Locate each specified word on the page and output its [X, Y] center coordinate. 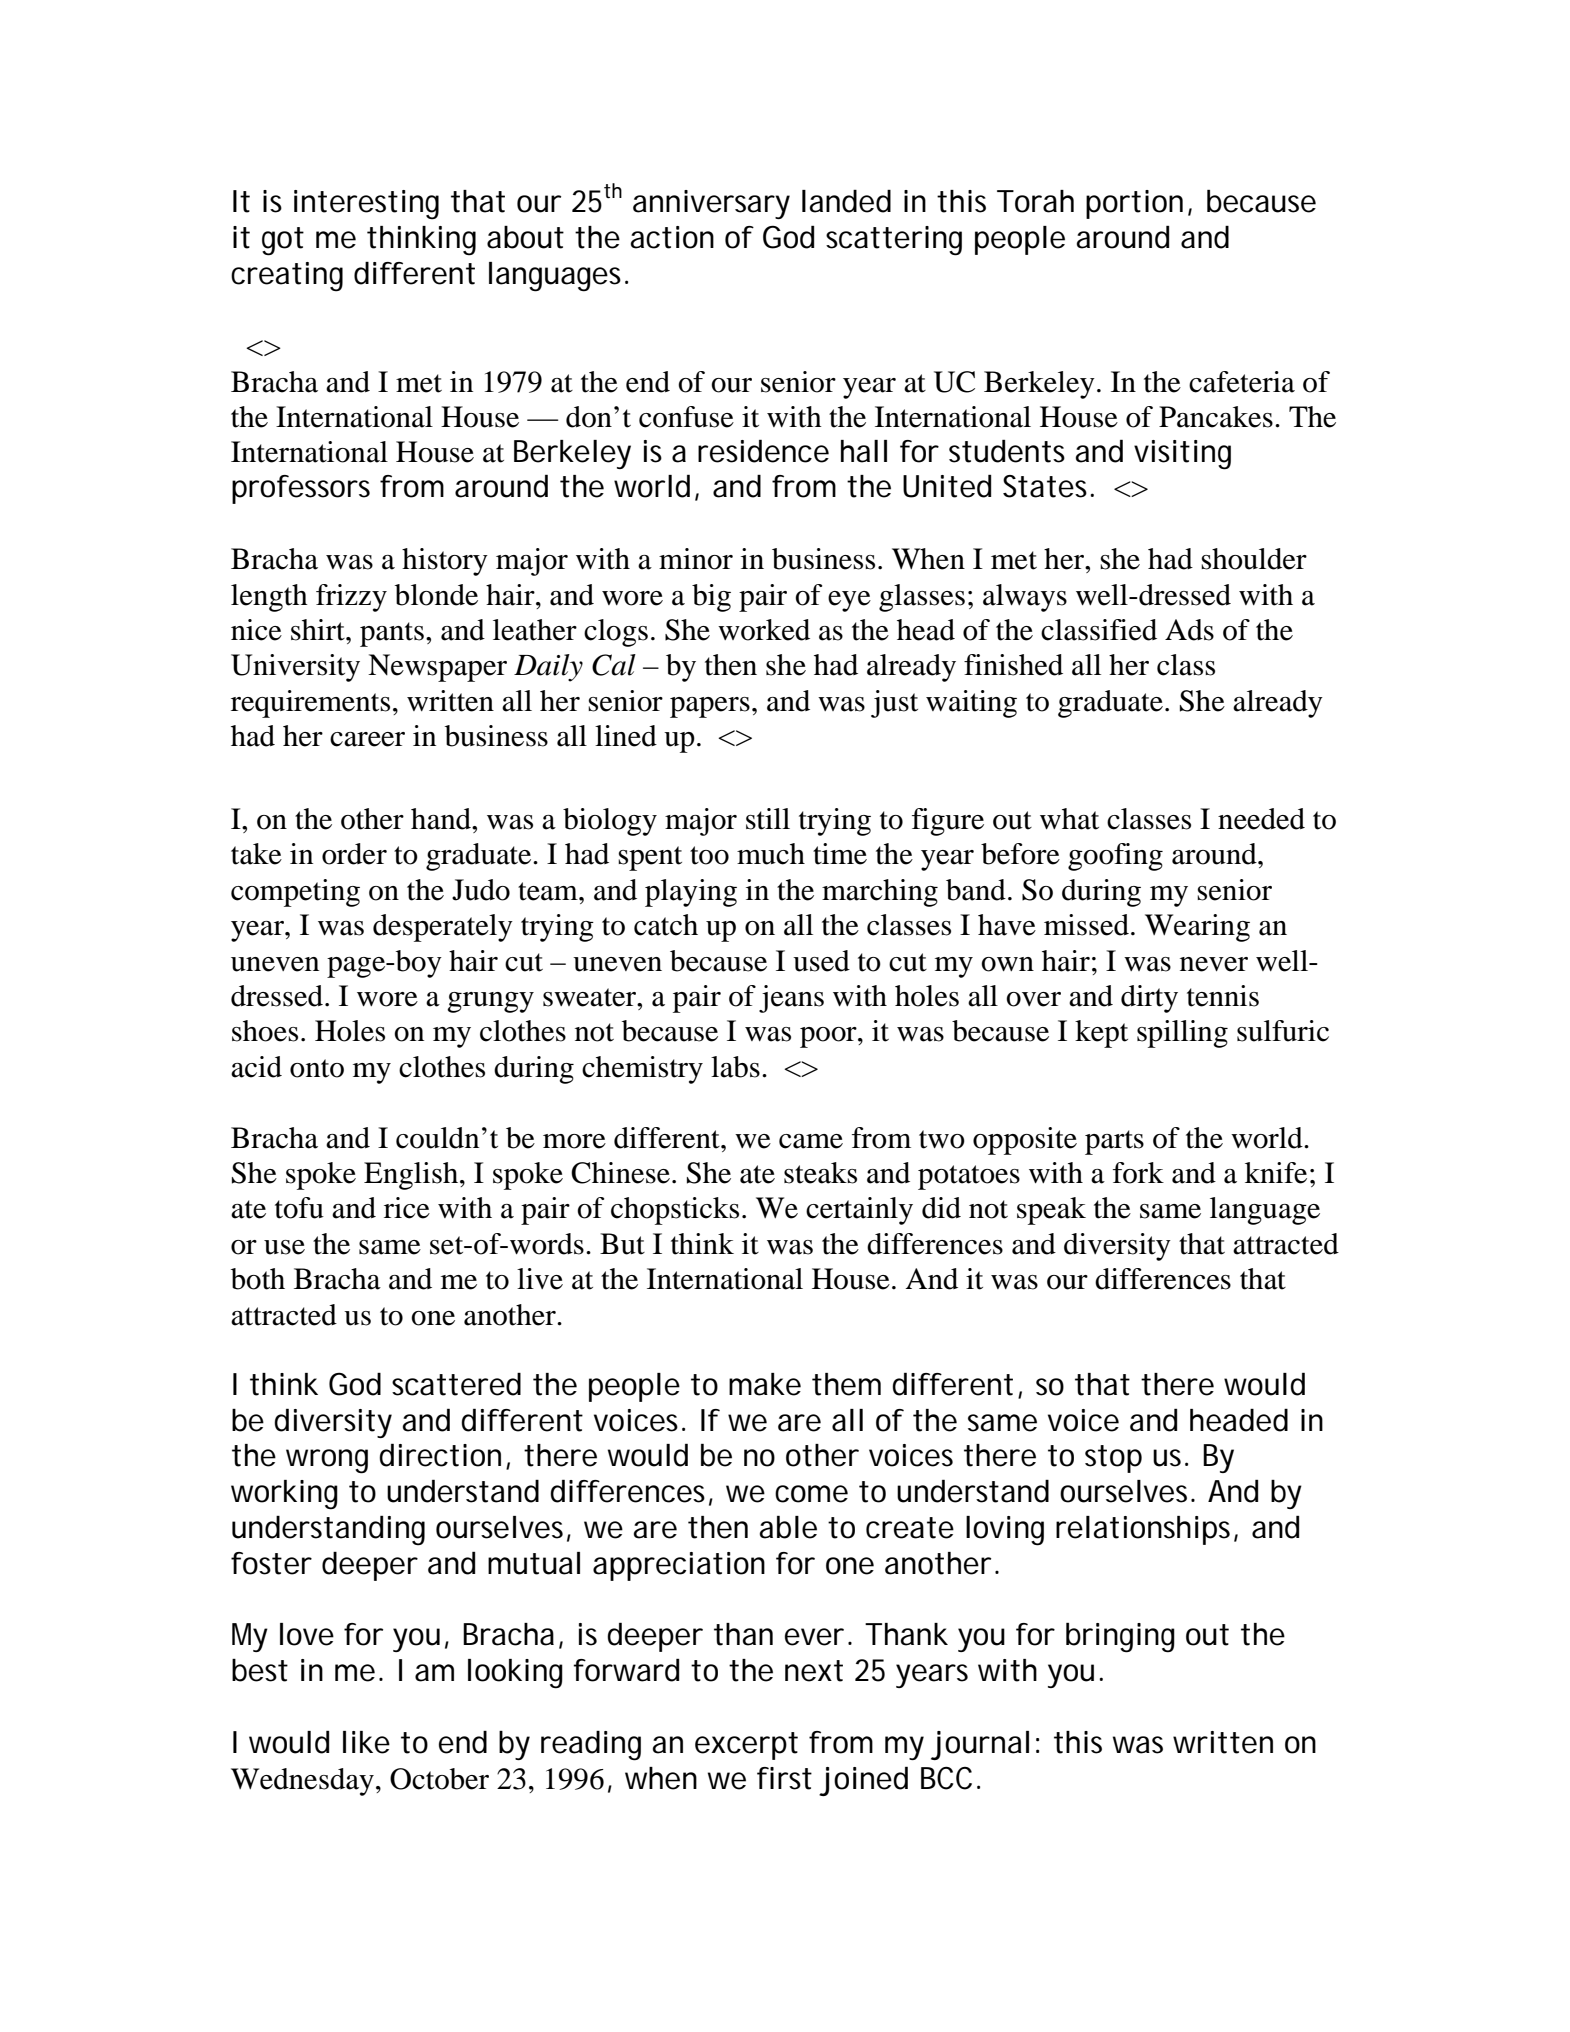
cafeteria [1242, 382]
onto [317, 1068]
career [367, 739]
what [1069, 819]
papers [710, 707]
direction [444, 1456]
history [445, 562]
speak [1051, 1211]
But [622, 1244]
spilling [1182, 1034]
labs [735, 1067]
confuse [686, 417]
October [439, 1779]
